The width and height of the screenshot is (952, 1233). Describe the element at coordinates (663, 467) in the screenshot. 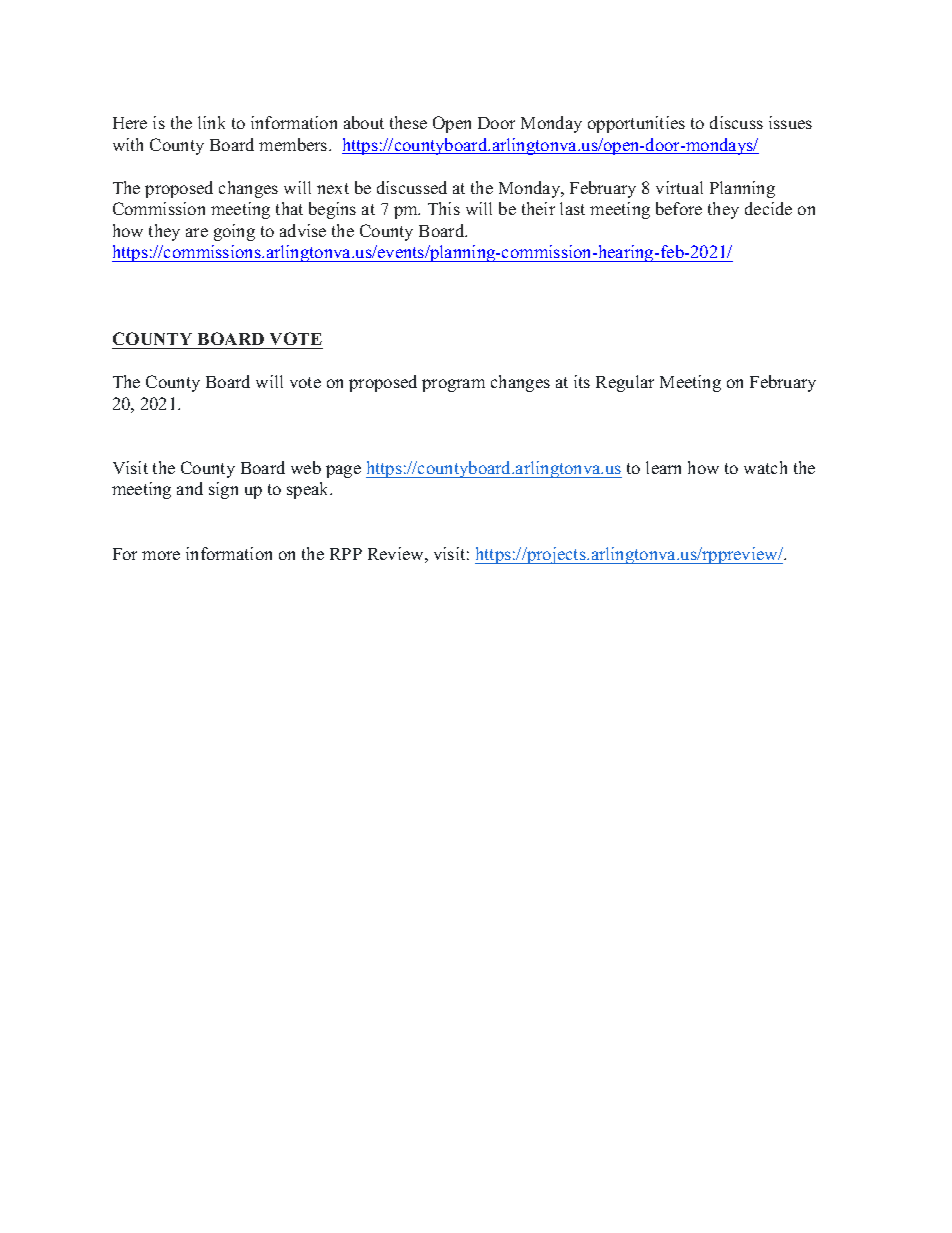

I see `learn` at that location.
